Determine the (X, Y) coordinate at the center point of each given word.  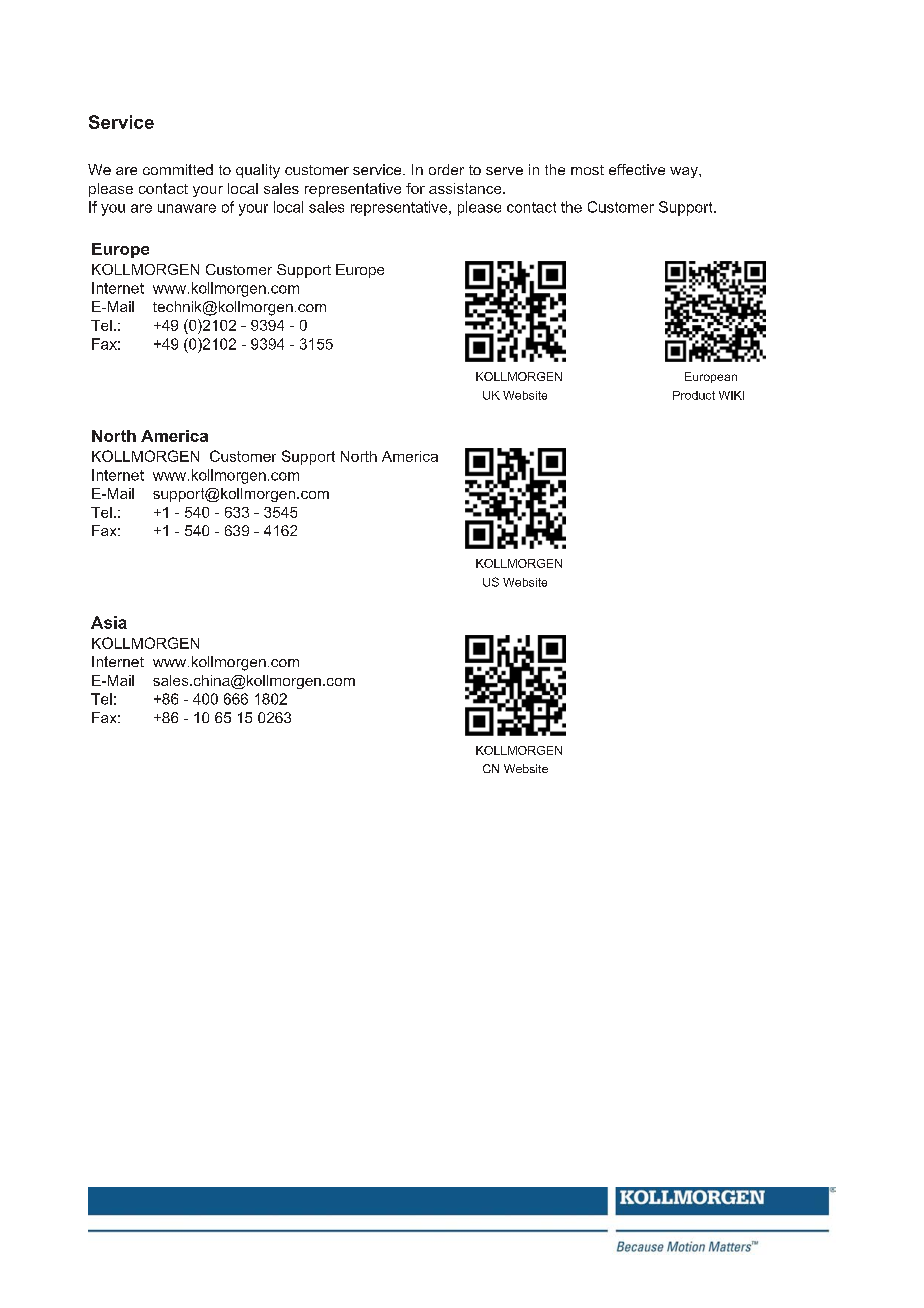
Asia (109, 622)
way (685, 172)
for (415, 188)
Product (694, 395)
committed (178, 169)
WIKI (731, 395)
